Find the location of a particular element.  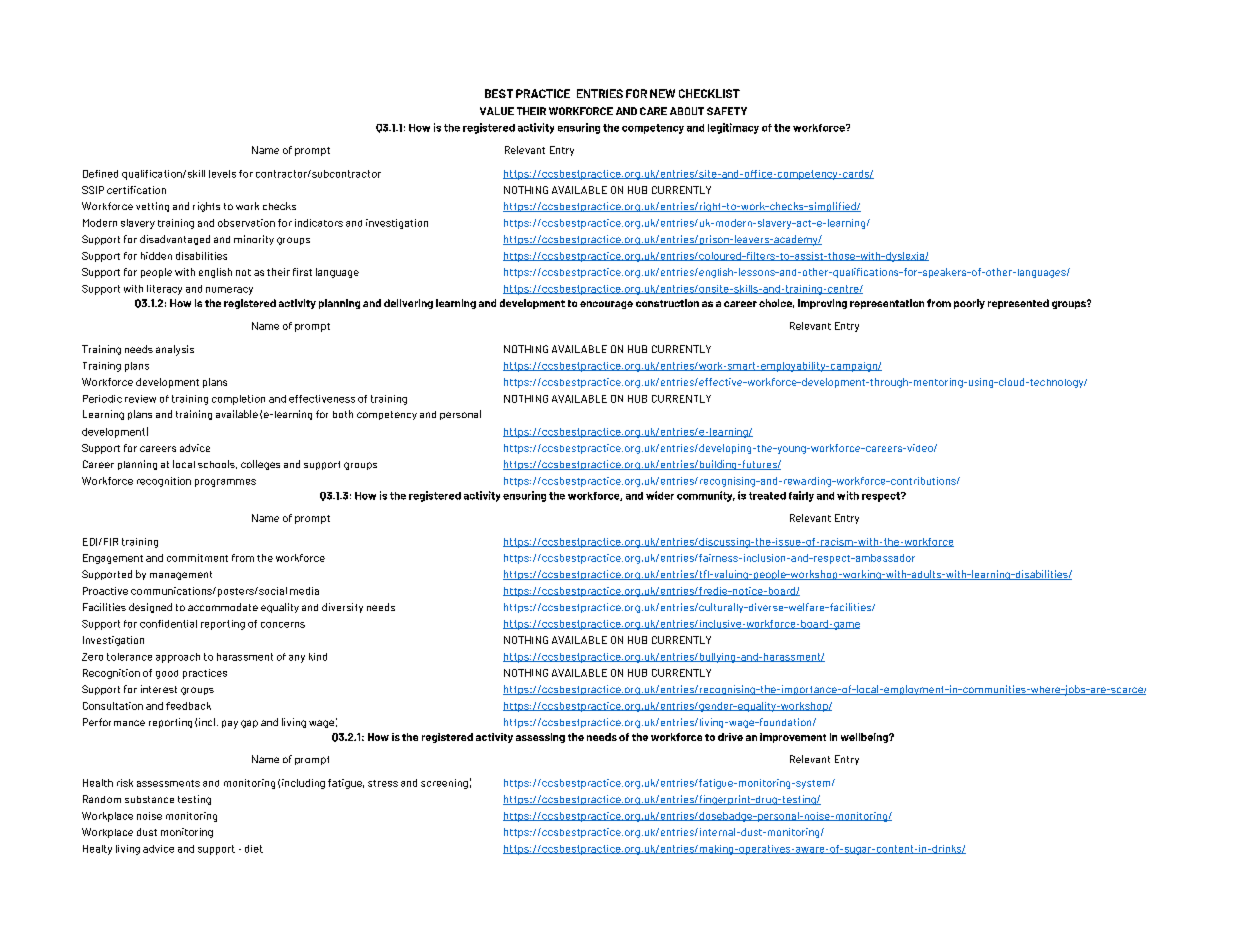

assessing is located at coordinates (540, 738).
